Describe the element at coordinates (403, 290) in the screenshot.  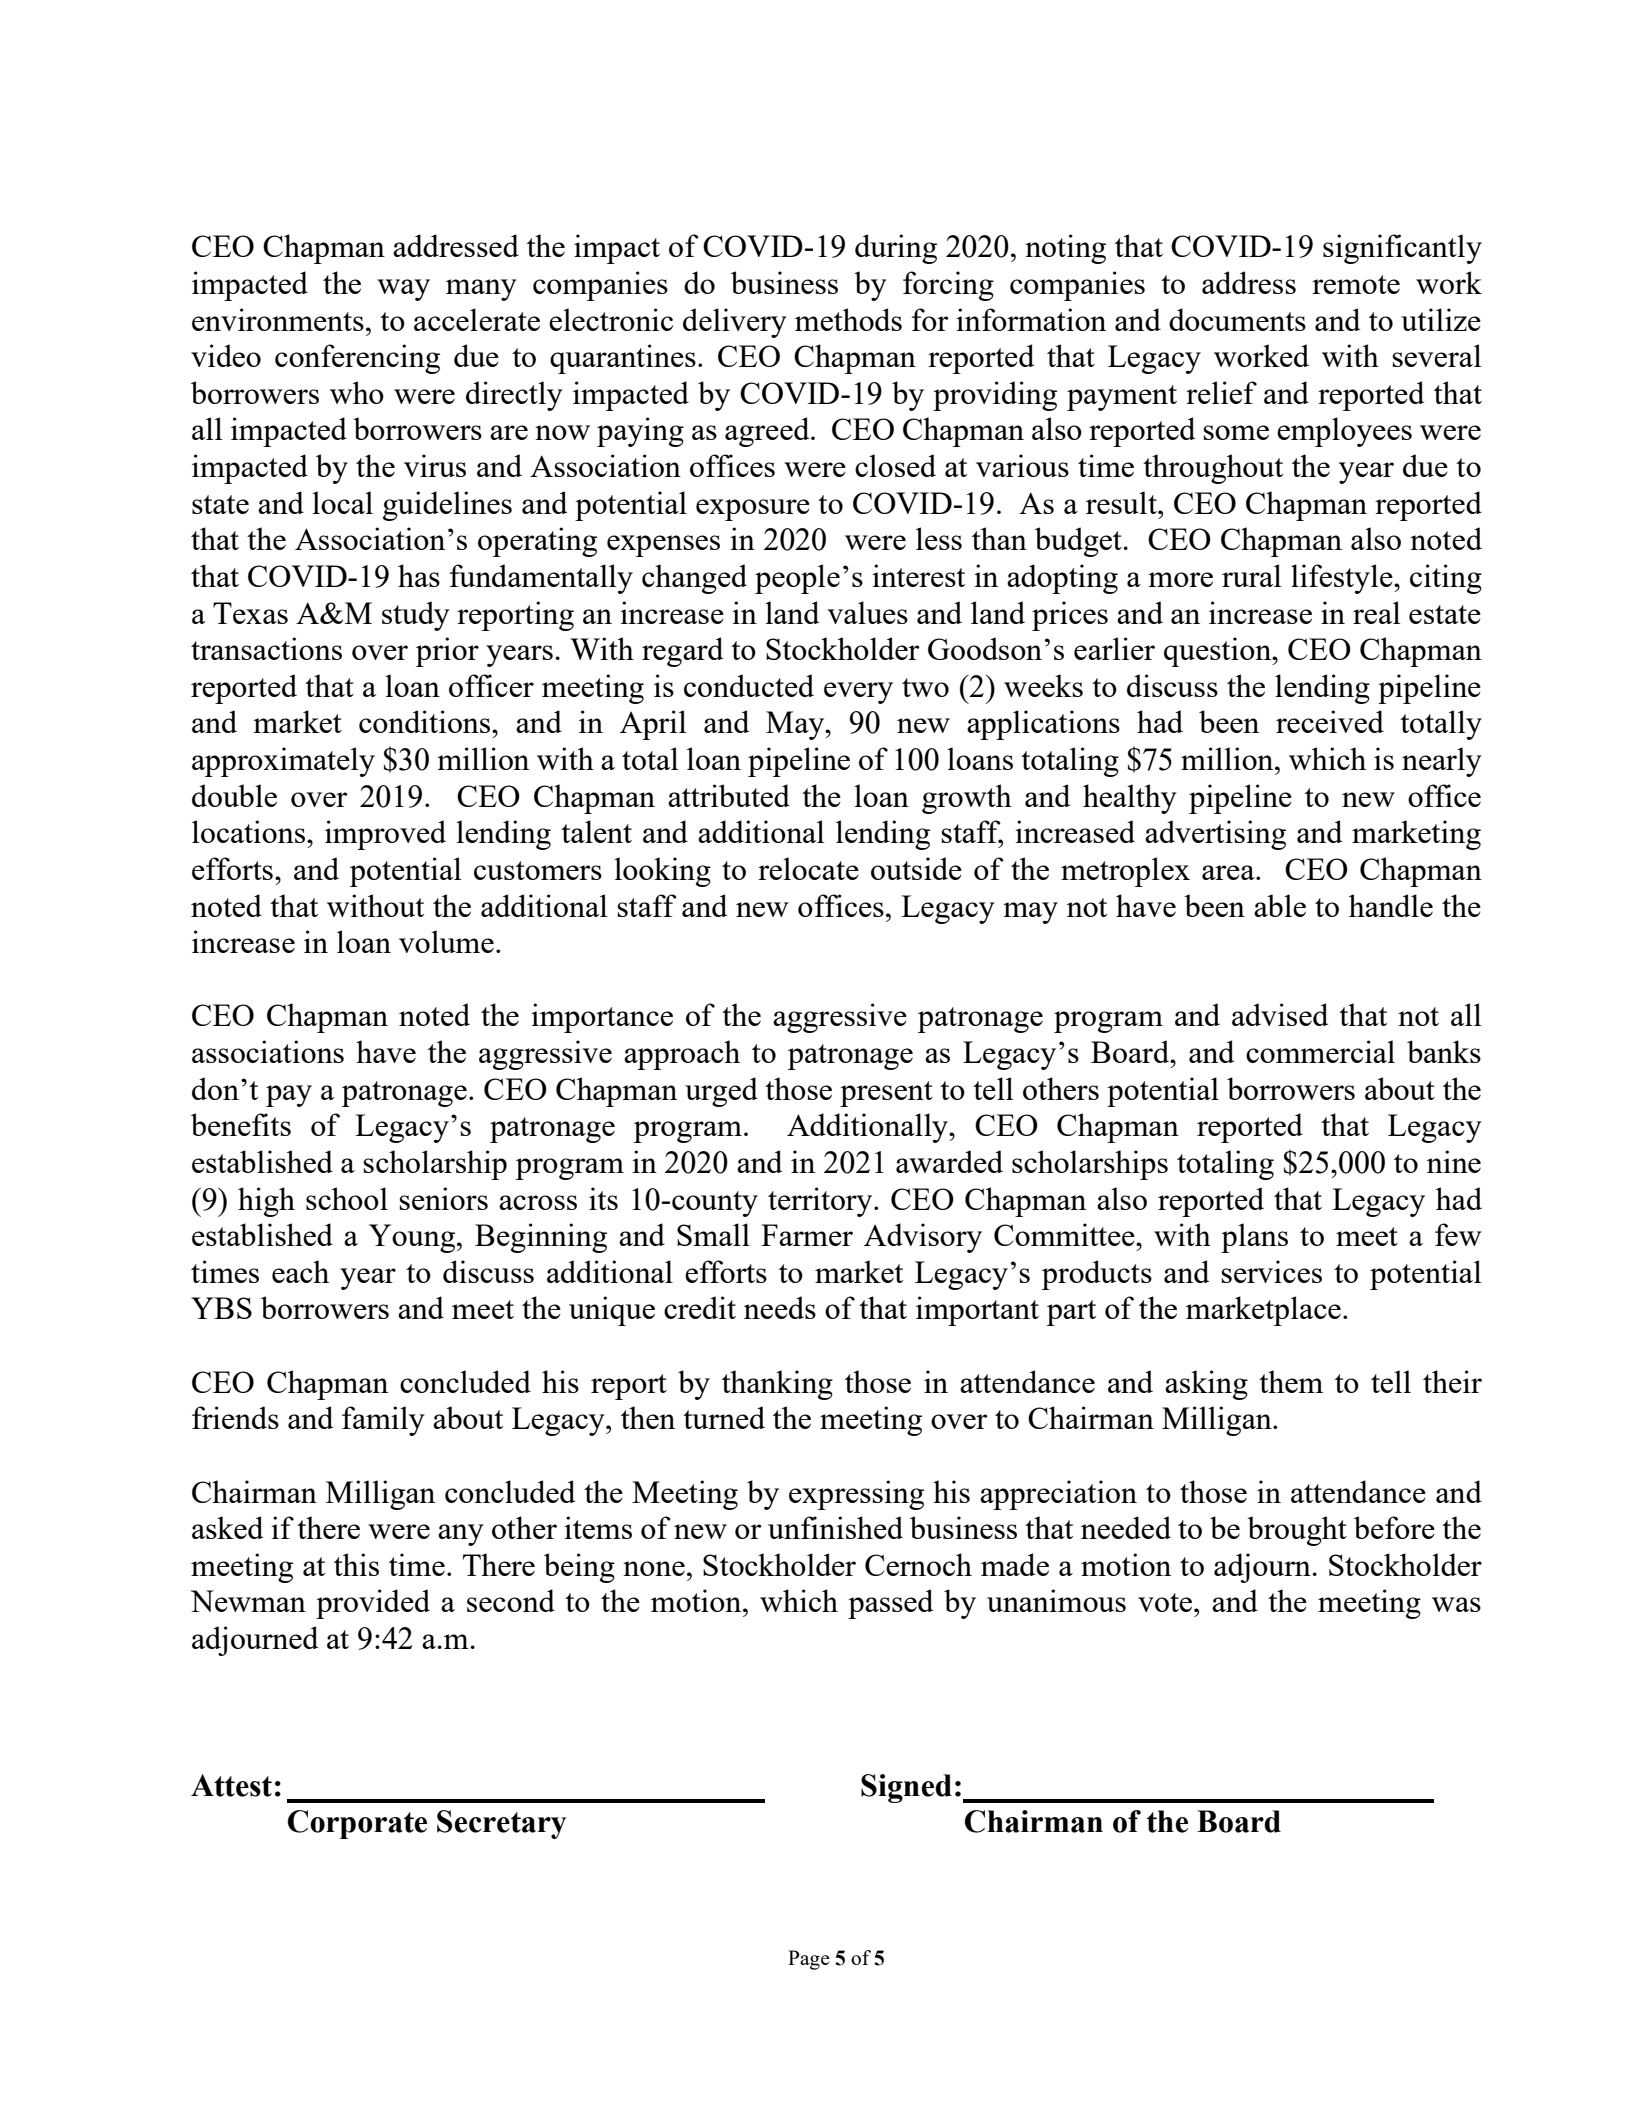
I see `way` at that location.
